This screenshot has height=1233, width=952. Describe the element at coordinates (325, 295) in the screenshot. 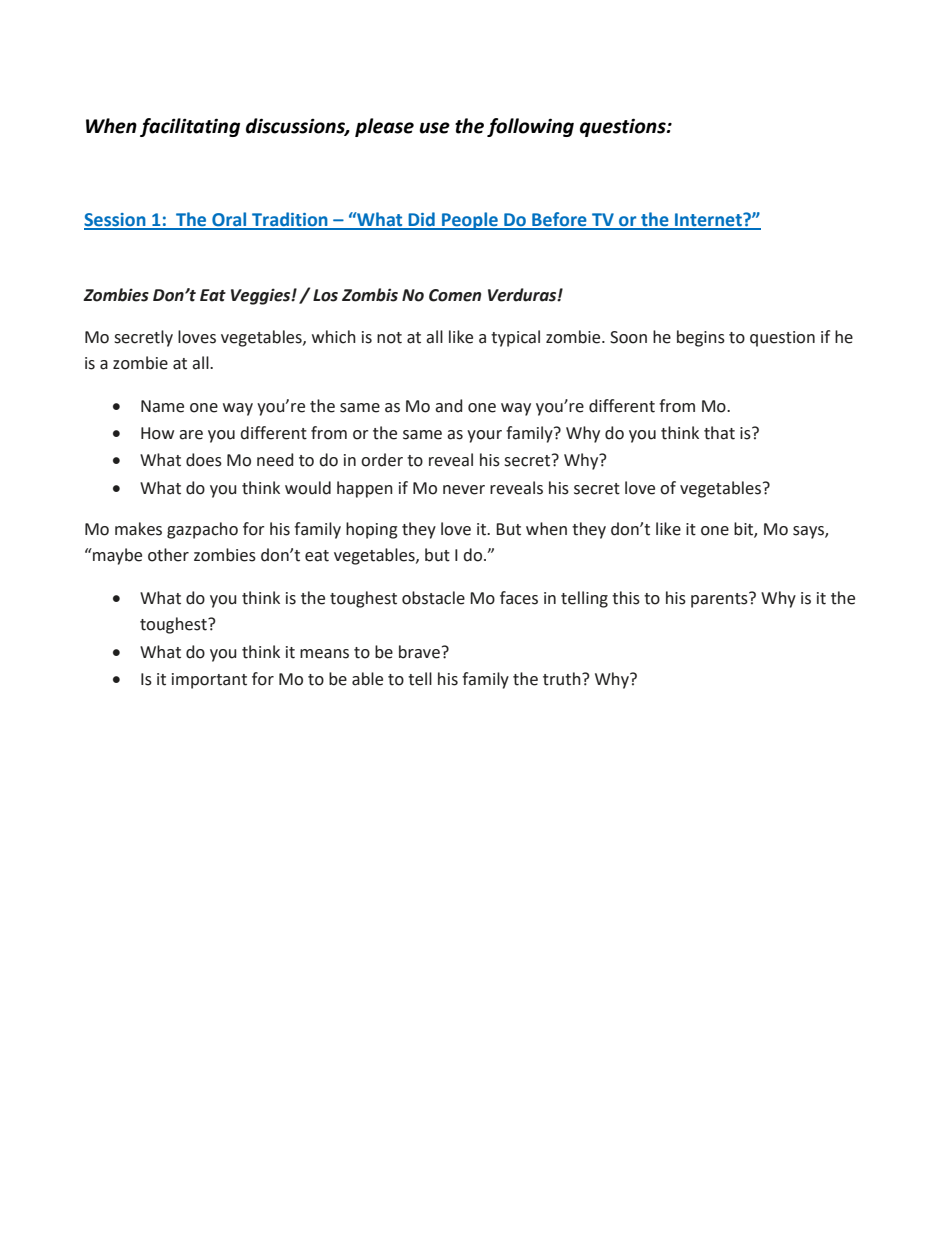

I see `Los` at that location.
